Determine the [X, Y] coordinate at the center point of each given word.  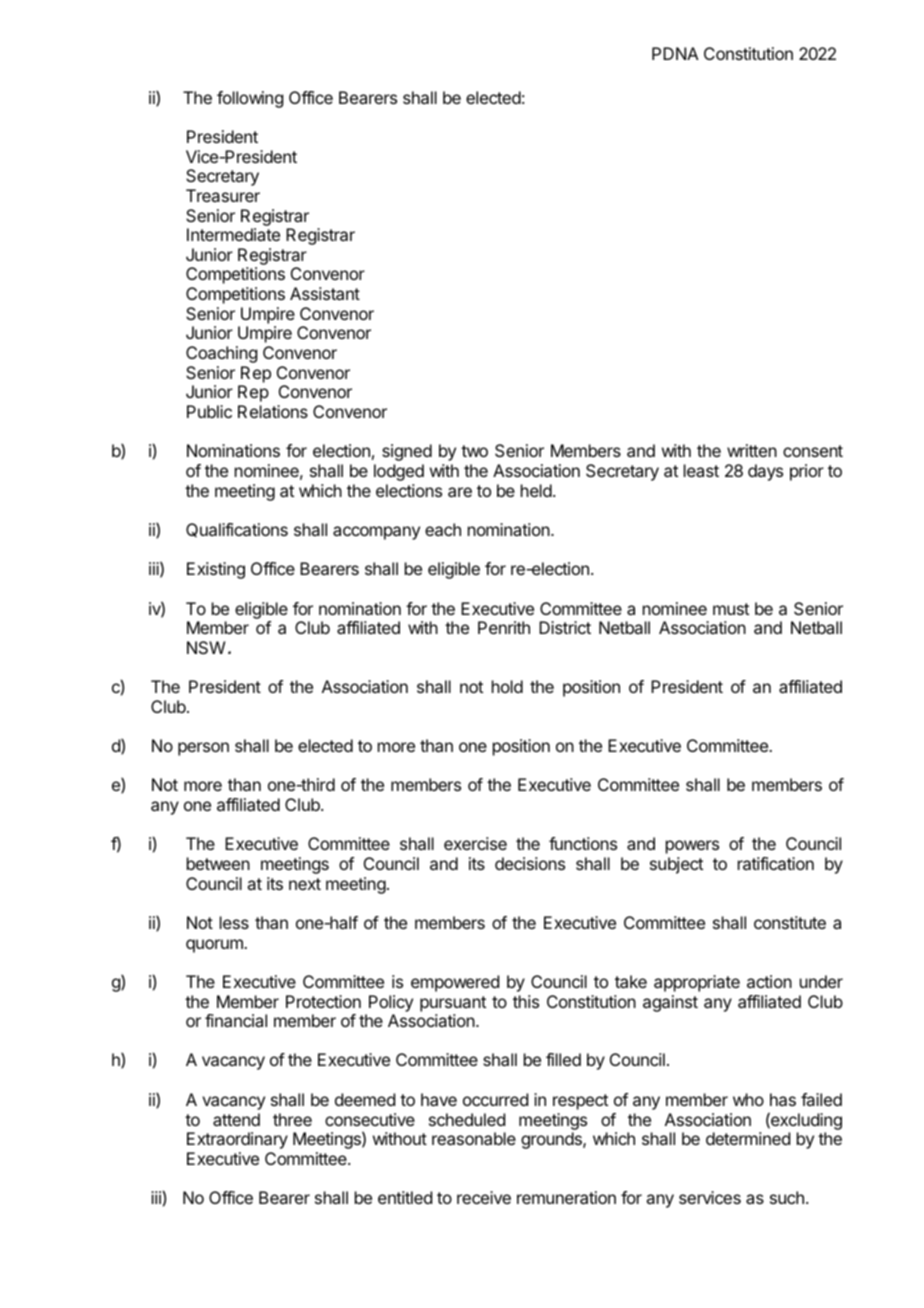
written [752, 450]
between [218, 863]
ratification [776, 863]
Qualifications [237, 530]
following [250, 99]
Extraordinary [237, 1140]
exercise [475, 843]
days [765, 472]
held [536, 490]
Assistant [325, 293]
